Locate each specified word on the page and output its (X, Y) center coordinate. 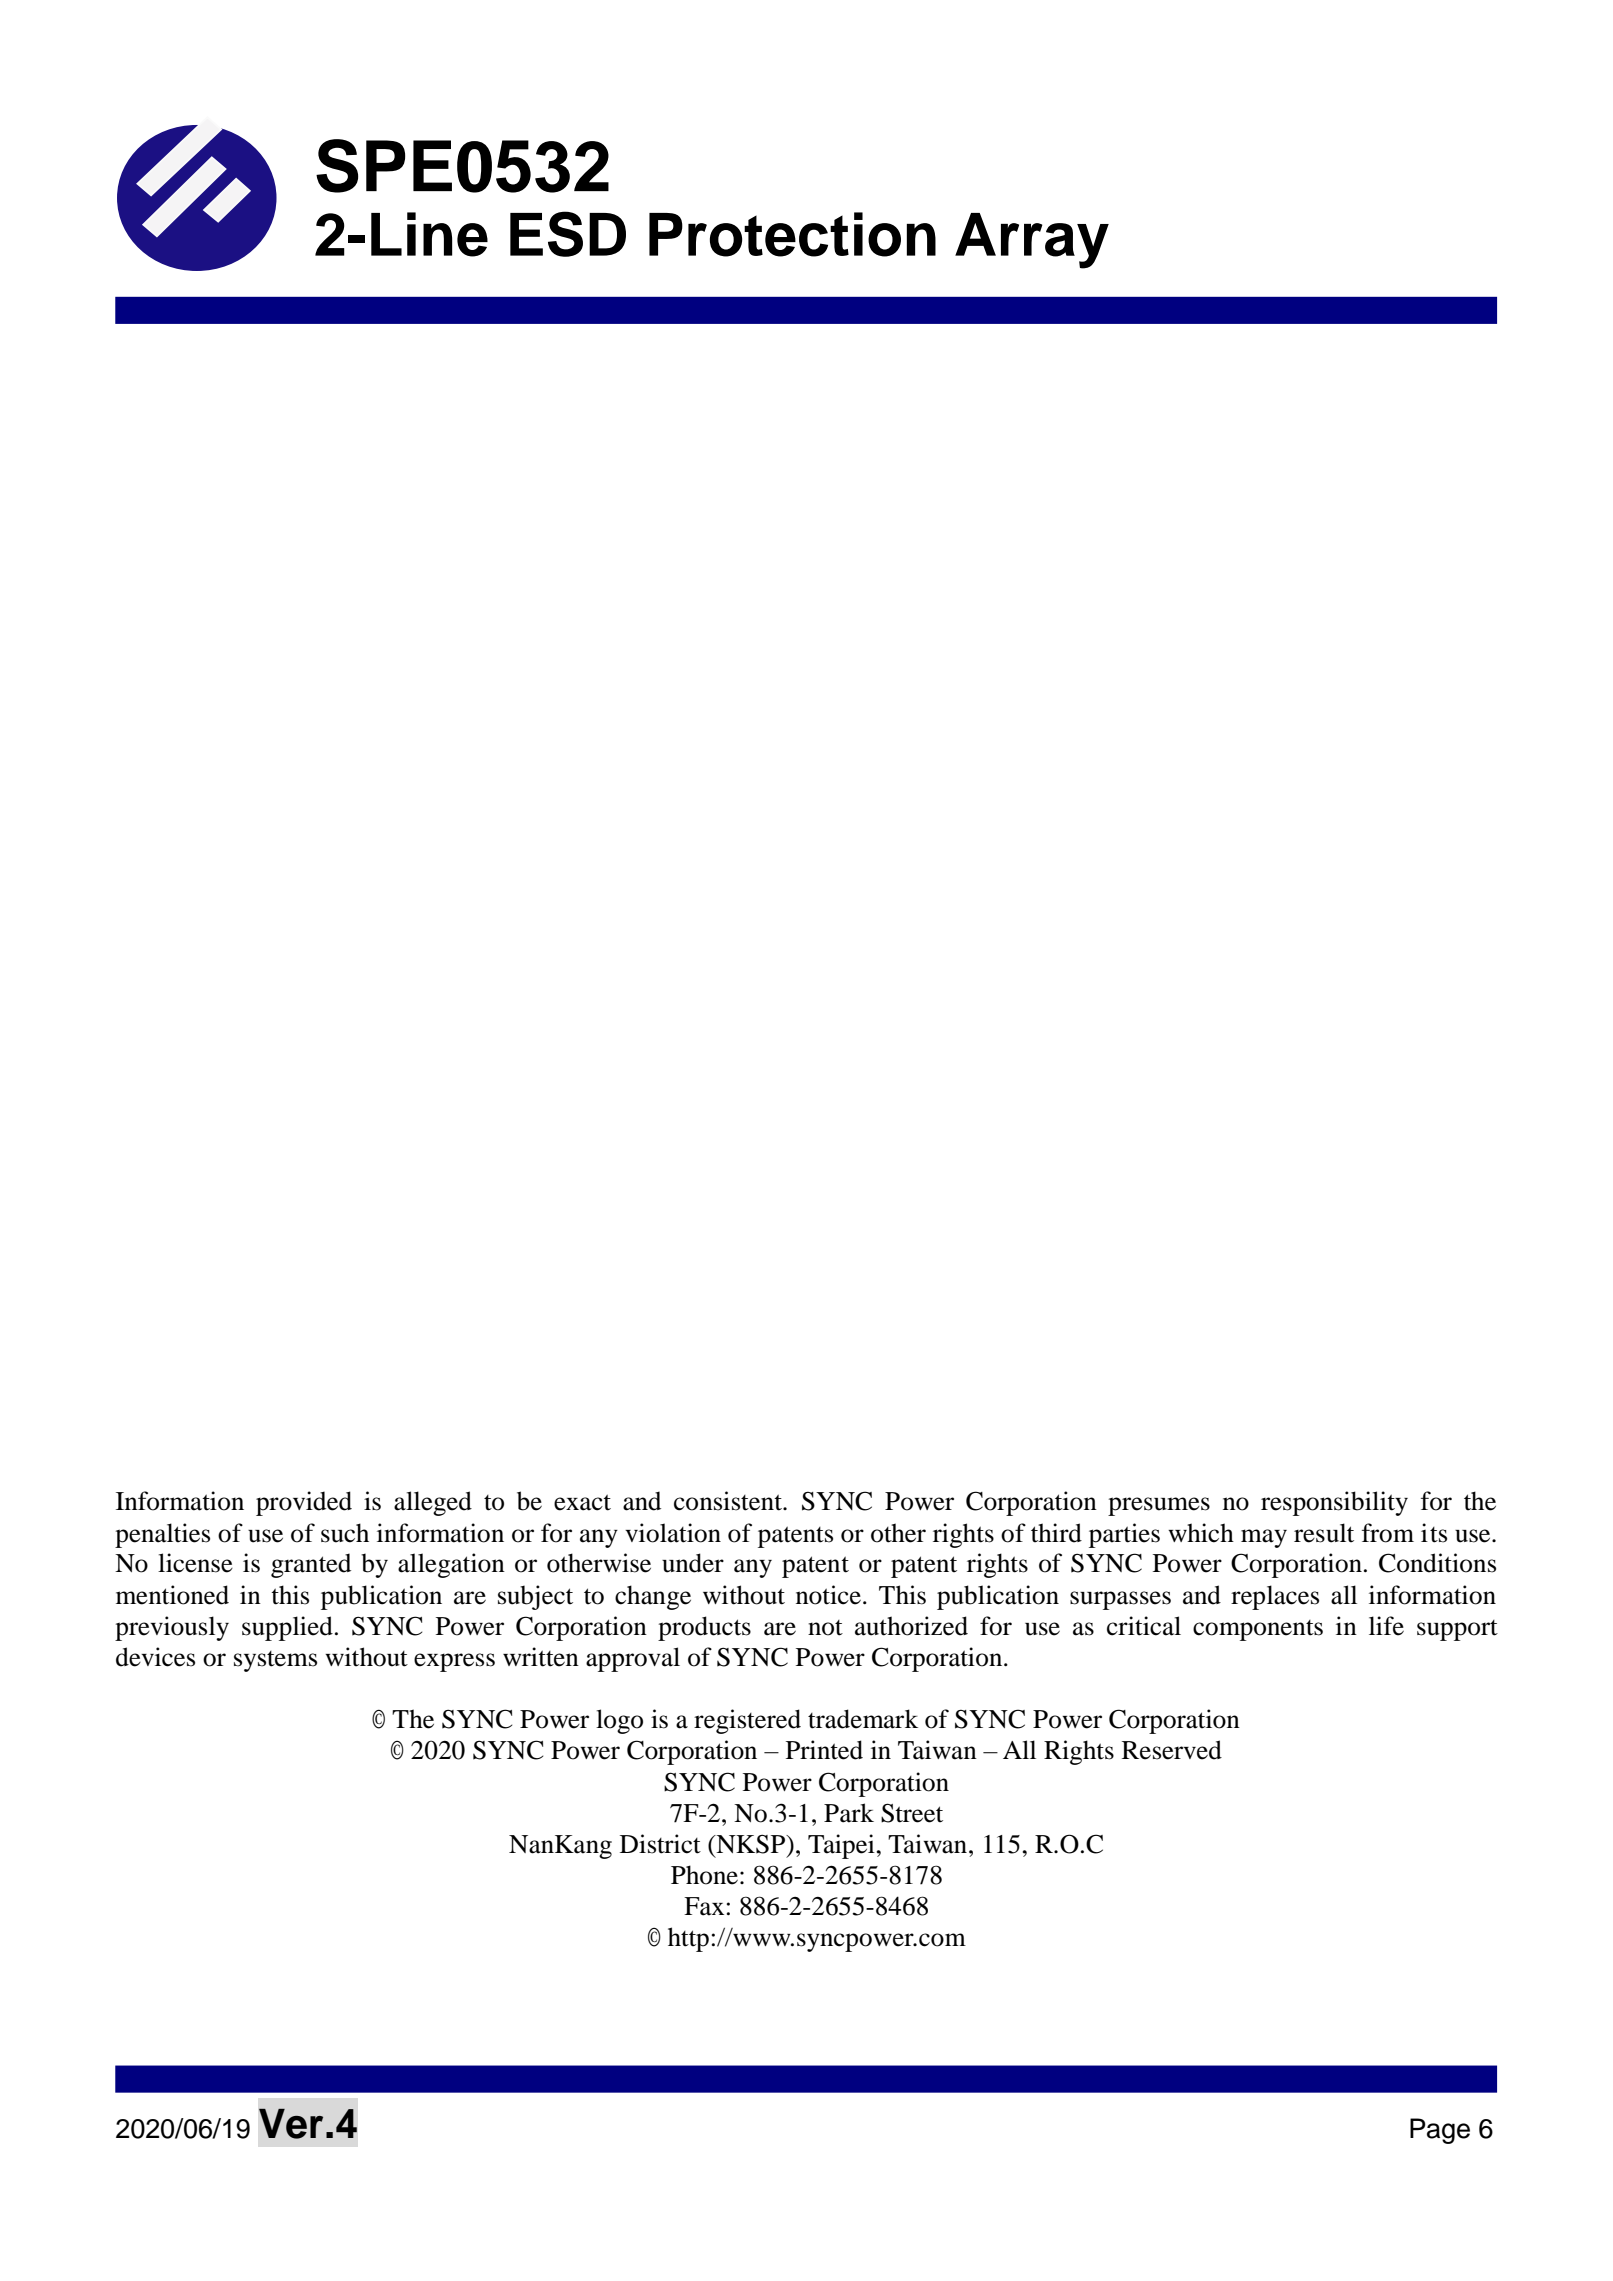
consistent (729, 1501)
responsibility (1334, 1503)
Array (1032, 241)
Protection (792, 234)
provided (304, 1503)
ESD (568, 234)
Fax (704, 1906)
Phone (704, 1875)
